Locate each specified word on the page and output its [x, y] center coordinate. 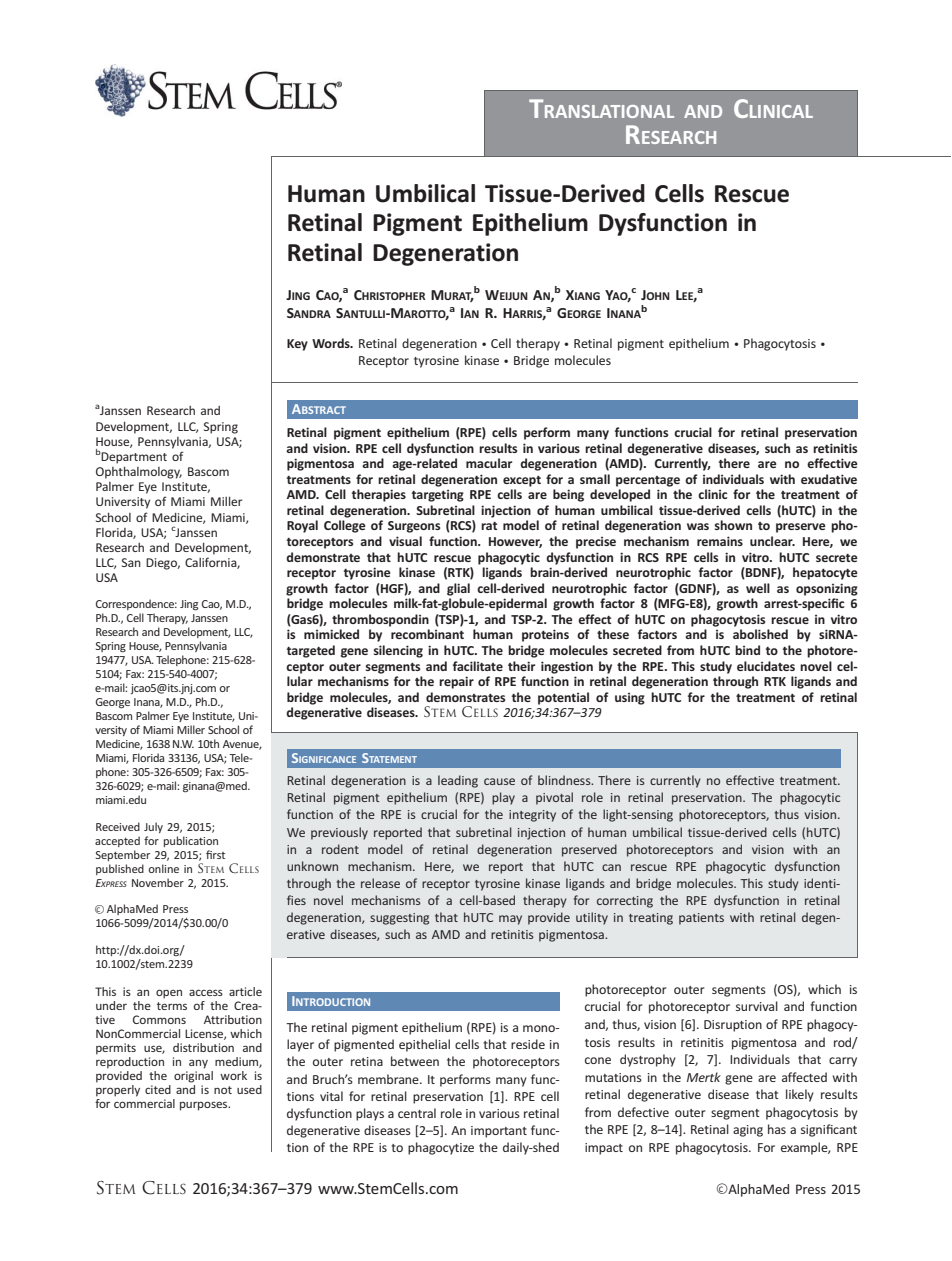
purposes [205, 1106]
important [499, 1132]
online [163, 868]
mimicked [331, 634]
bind [747, 650]
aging [748, 1131]
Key [297, 345]
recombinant [427, 634]
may [510, 920]
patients [701, 919]
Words [332, 343]
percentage [648, 481]
